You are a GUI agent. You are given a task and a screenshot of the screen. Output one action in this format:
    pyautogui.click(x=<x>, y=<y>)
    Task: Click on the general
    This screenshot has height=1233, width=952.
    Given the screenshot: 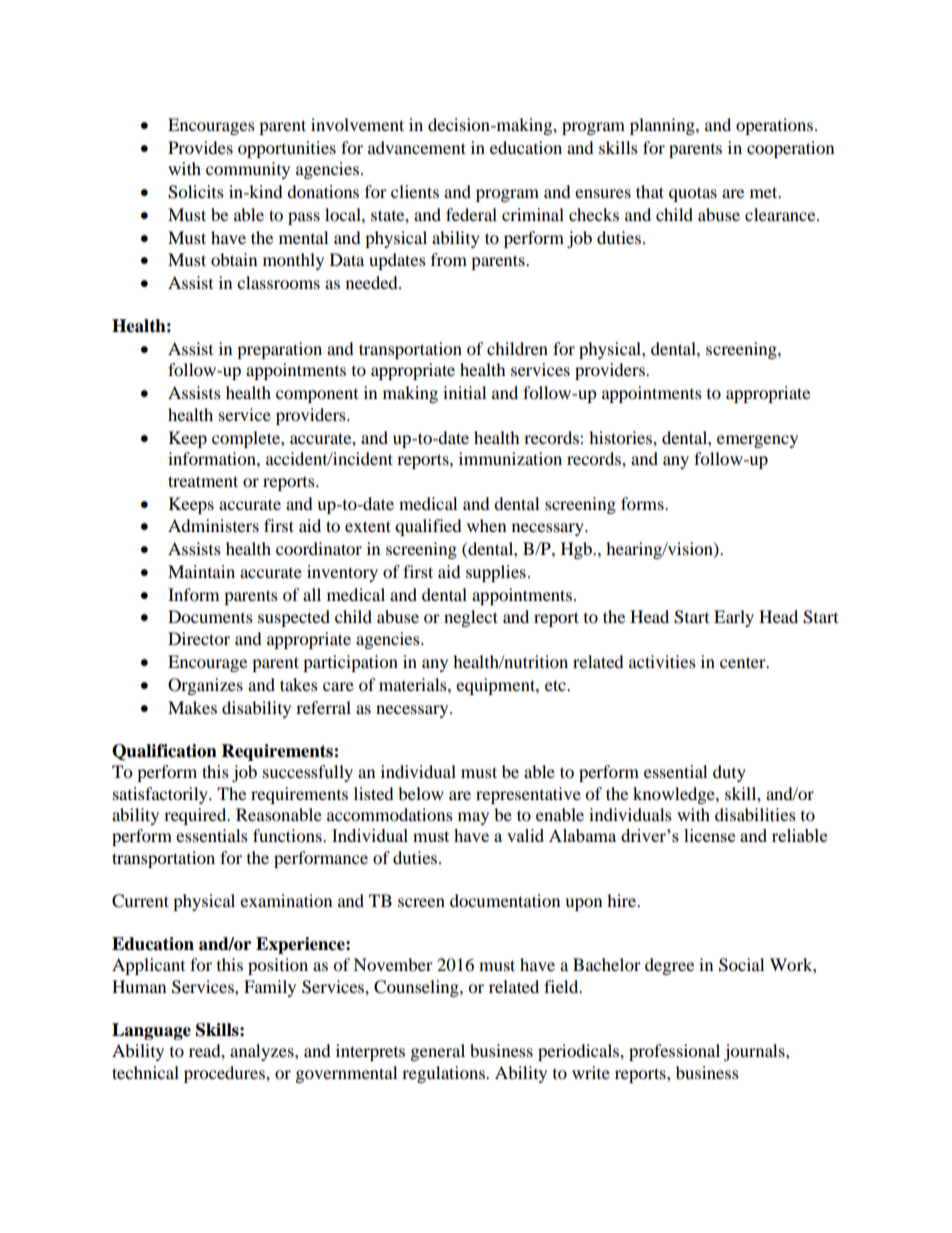 What is the action you would take?
    pyautogui.click(x=438, y=1052)
